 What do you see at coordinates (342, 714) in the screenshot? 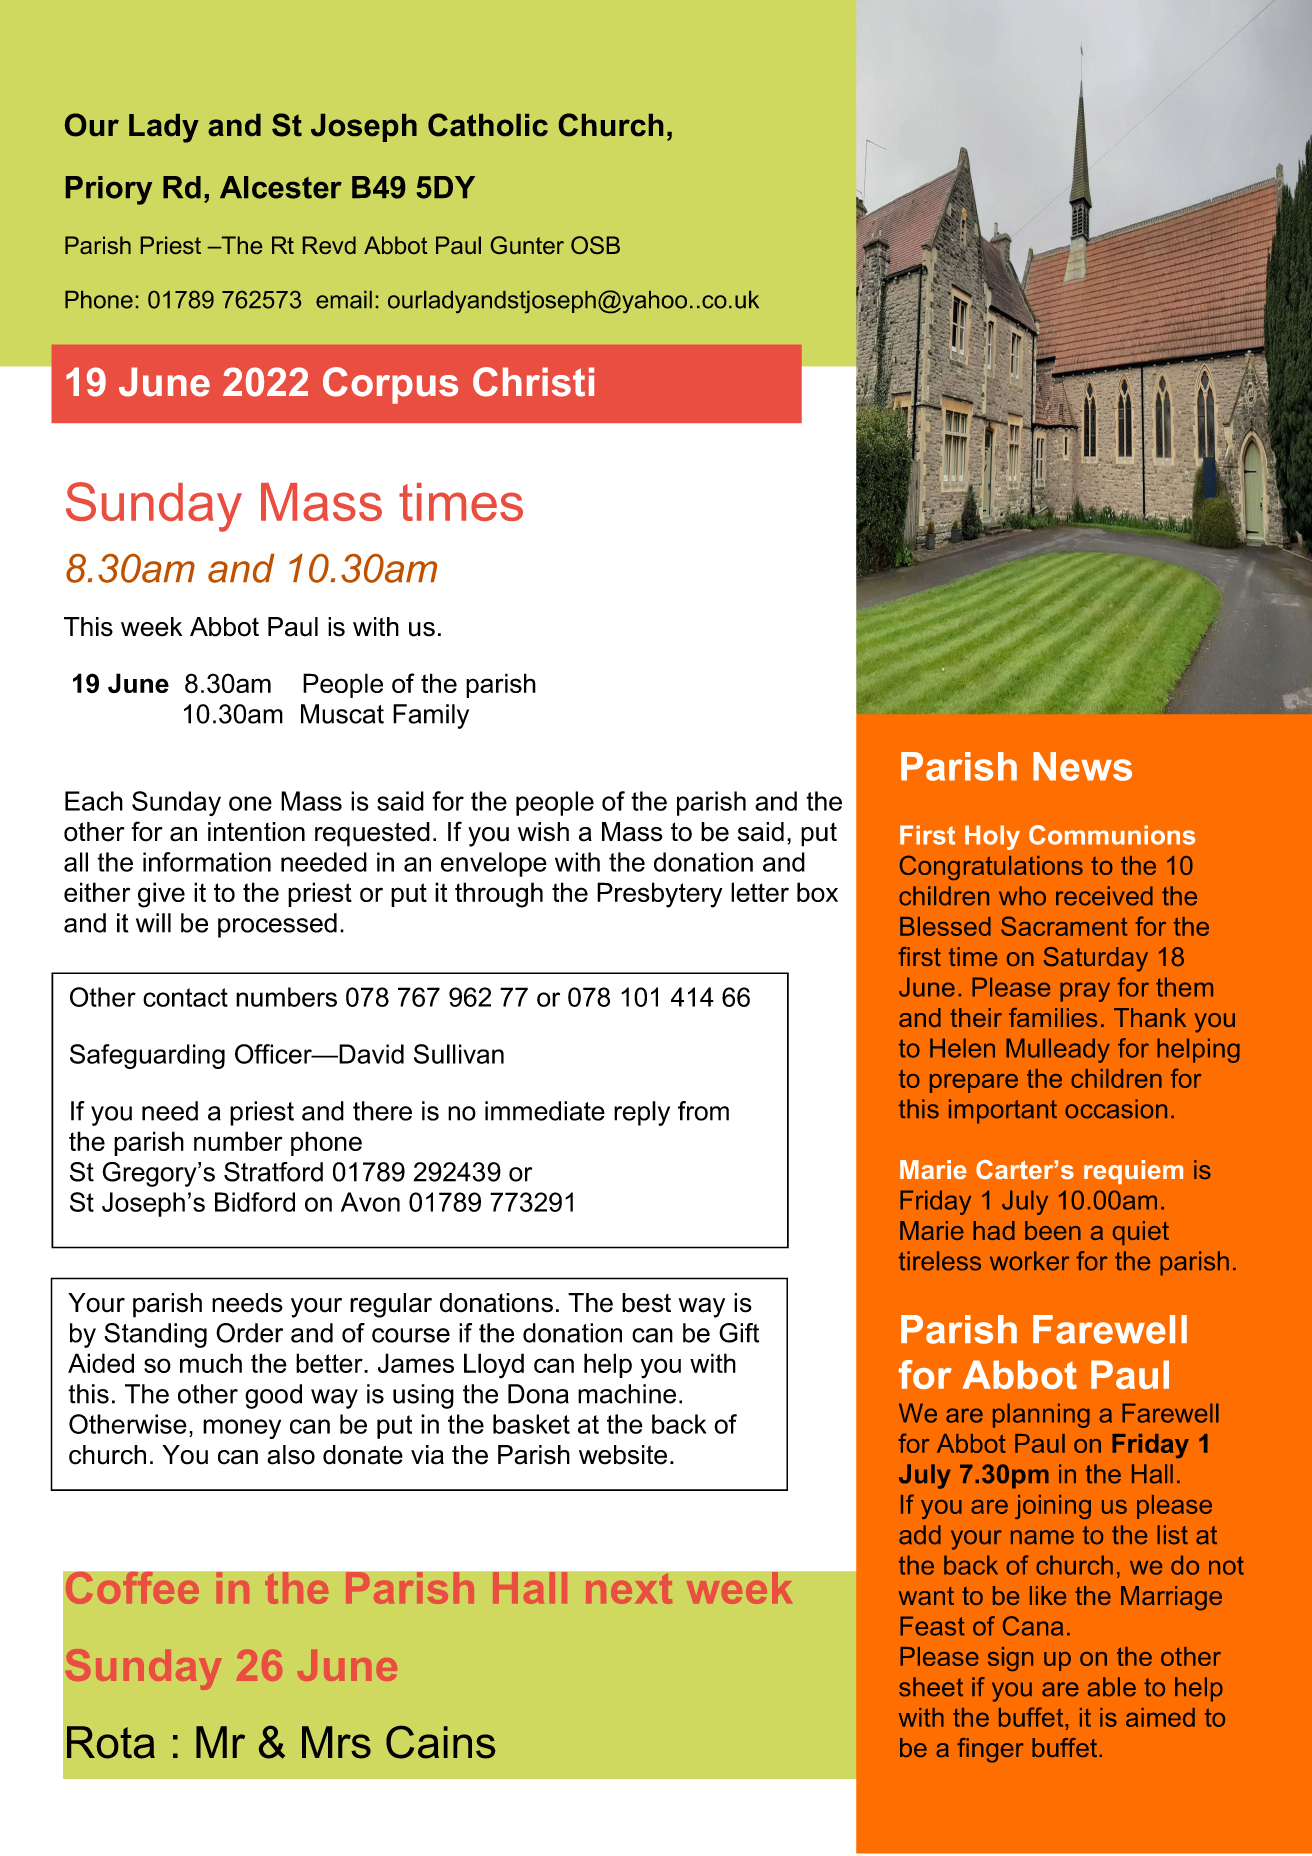
I see `Muscat` at bounding box center [342, 714].
